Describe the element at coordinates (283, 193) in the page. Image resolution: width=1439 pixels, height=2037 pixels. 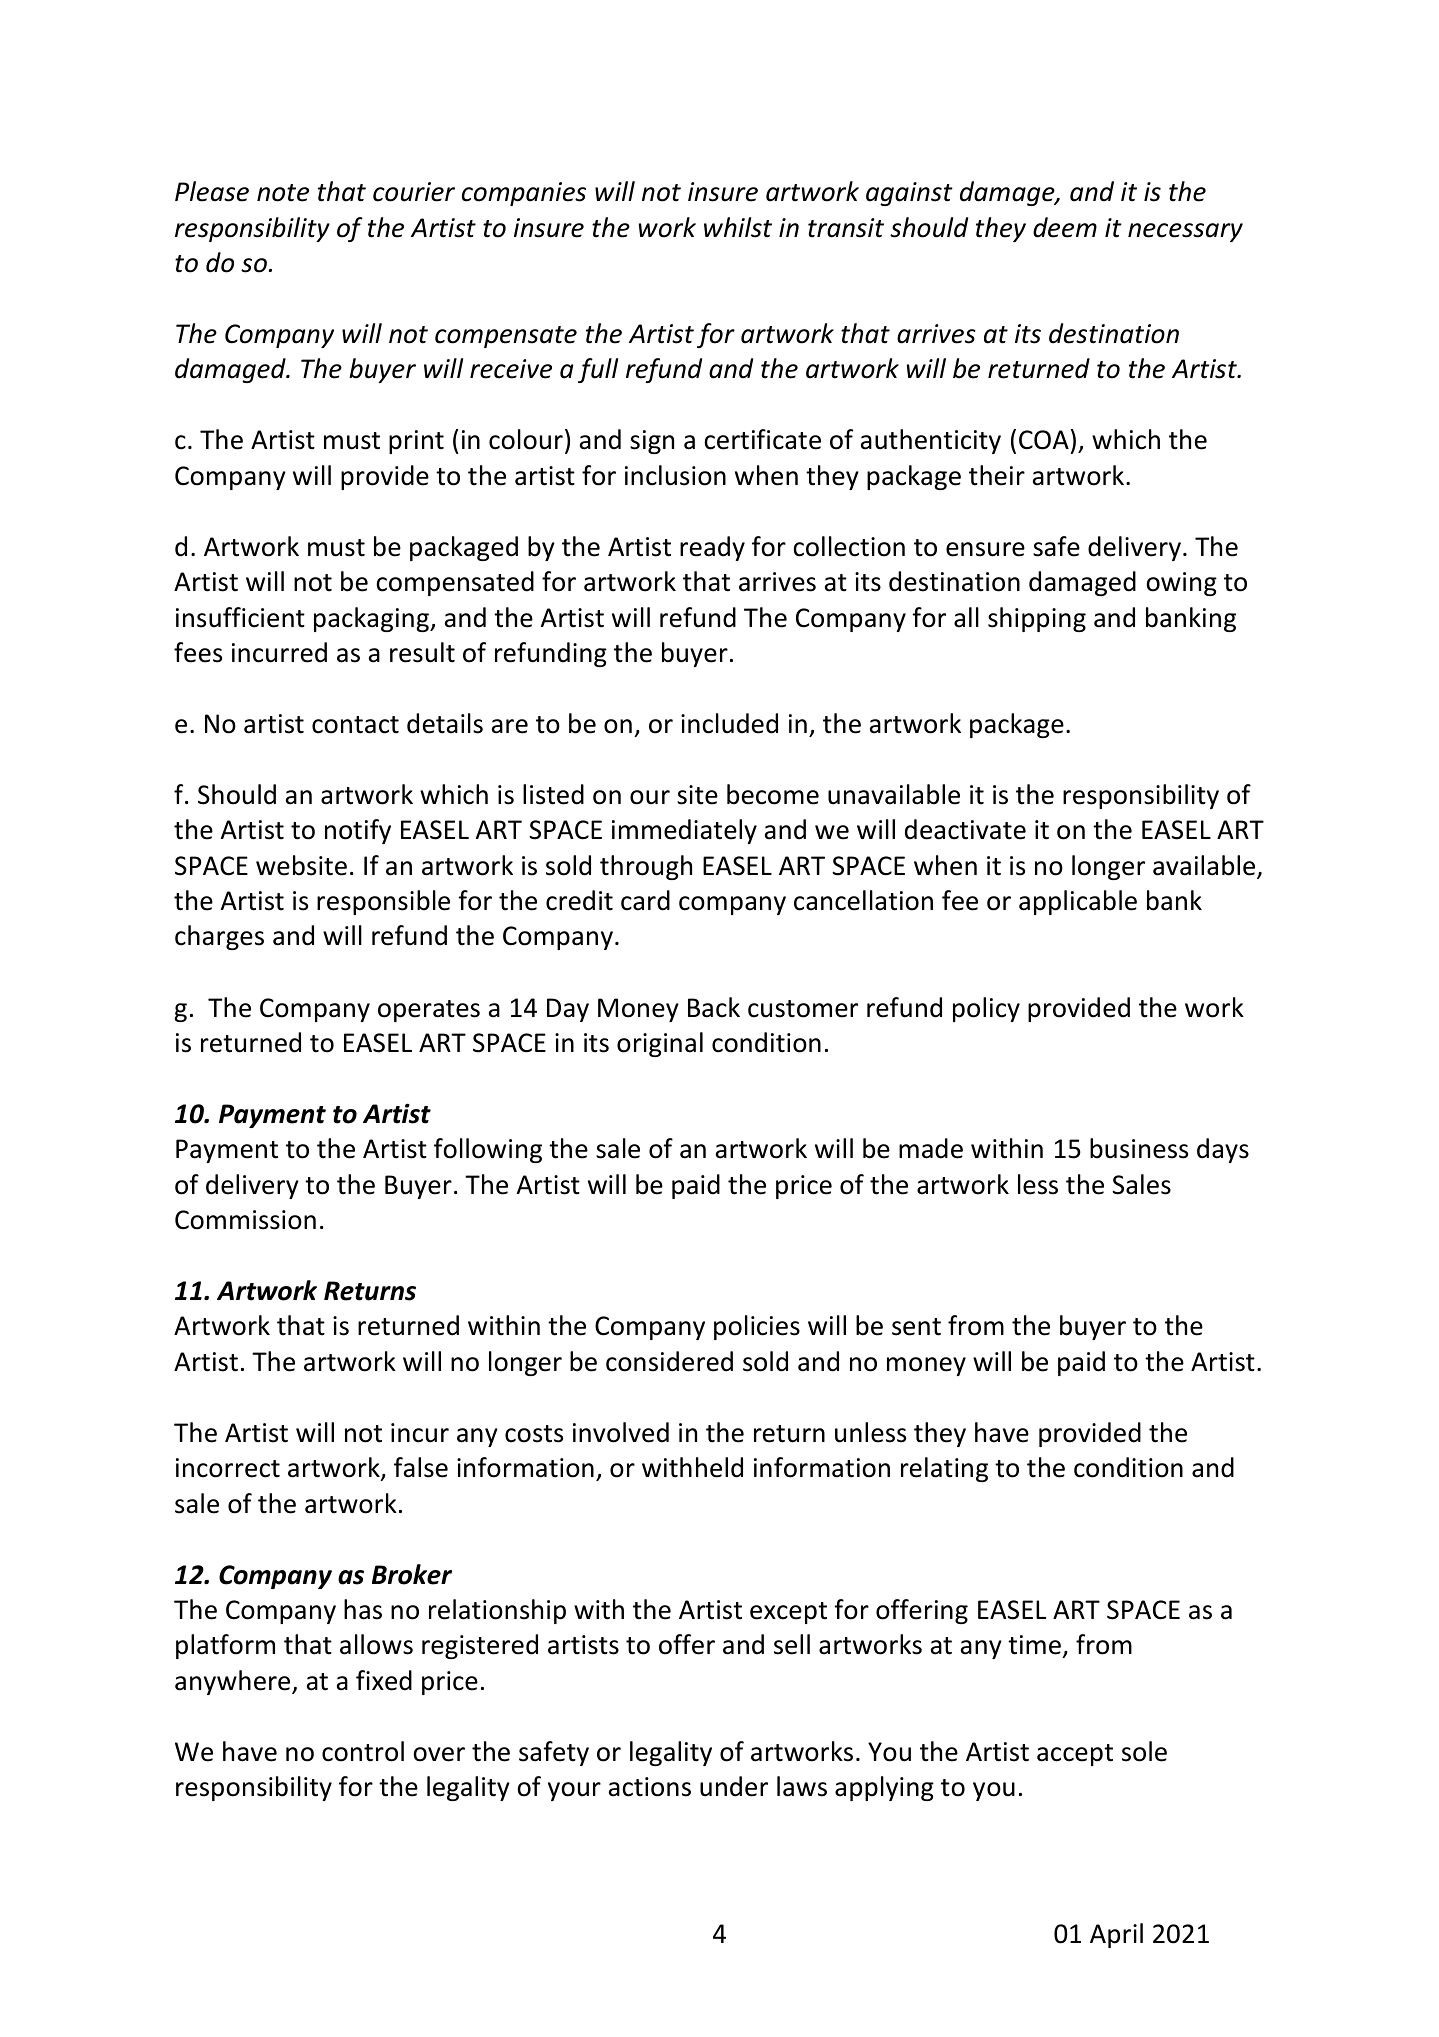
I see `note` at that location.
